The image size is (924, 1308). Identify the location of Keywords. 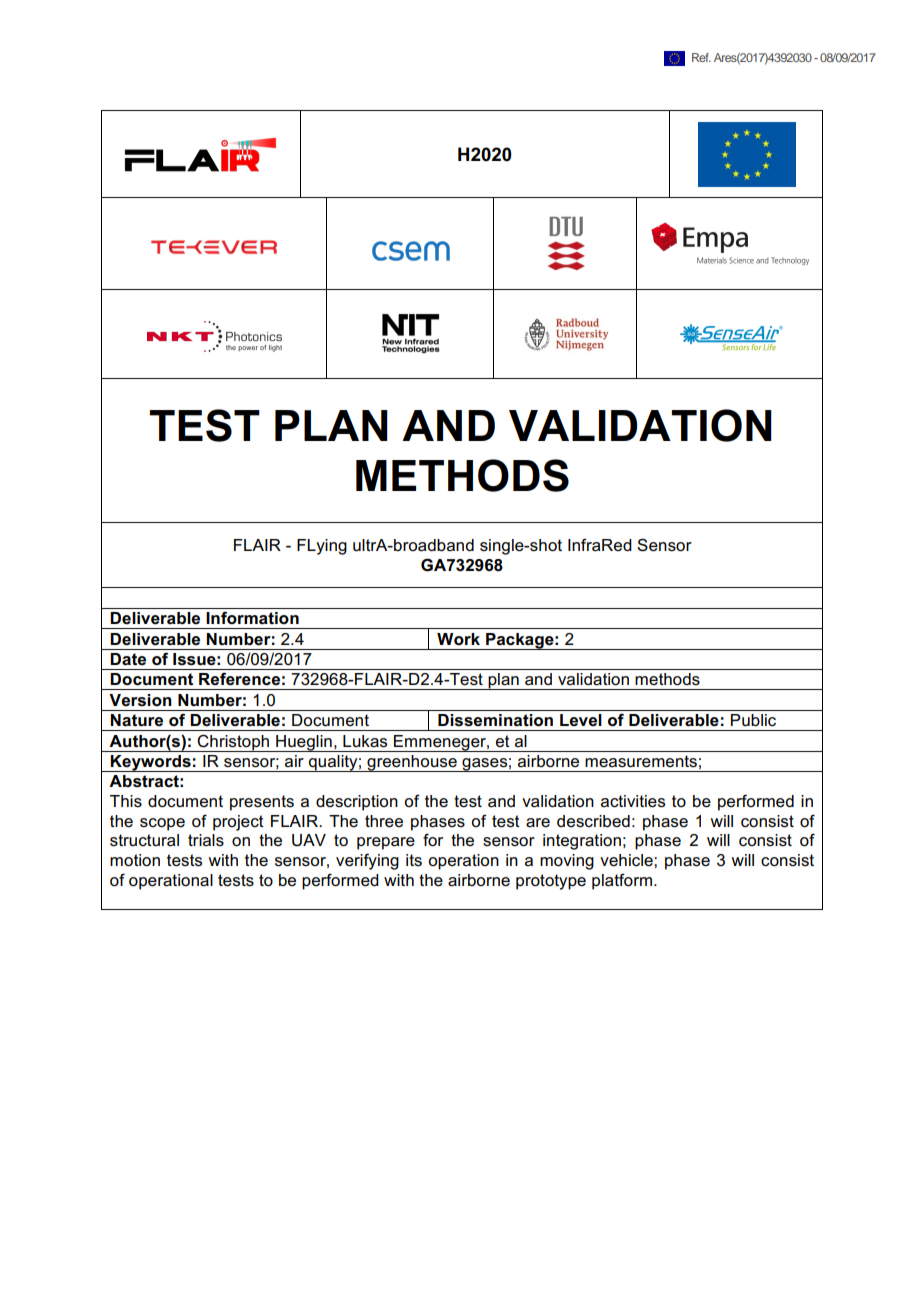
(151, 763).
